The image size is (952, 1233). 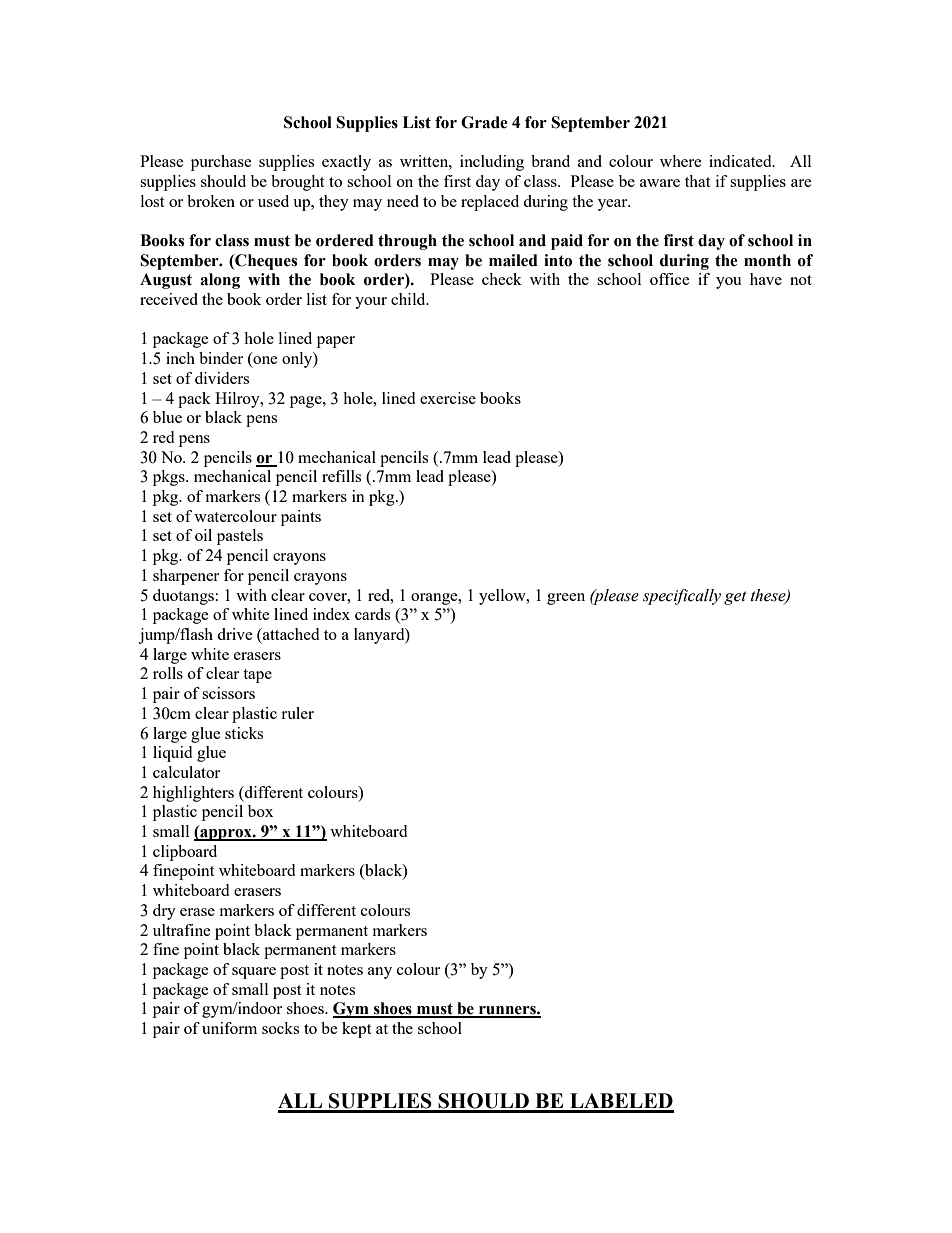 What do you see at coordinates (186, 577) in the document?
I see `sharpener` at bounding box center [186, 577].
